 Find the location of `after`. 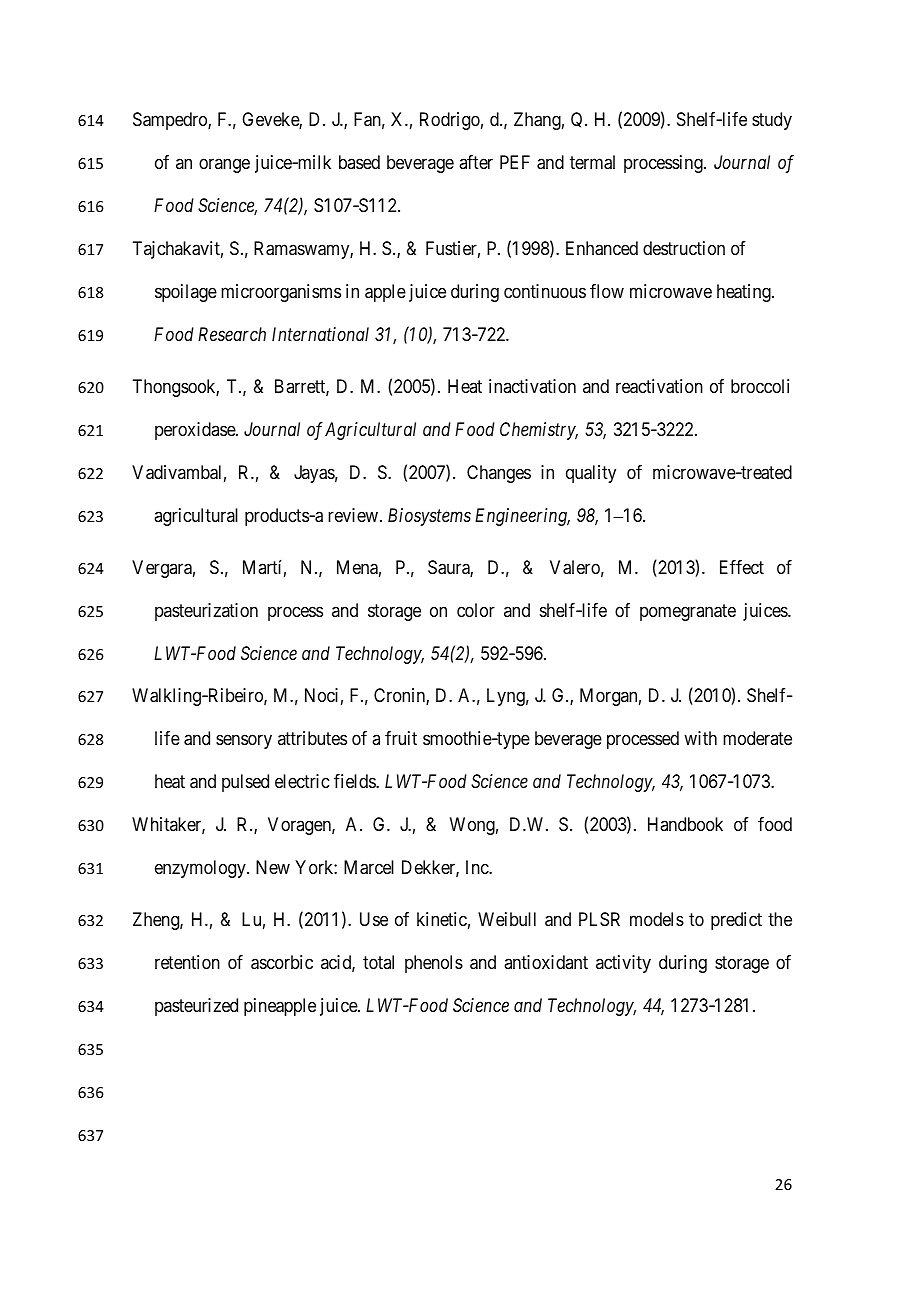

after is located at coordinates (476, 162).
